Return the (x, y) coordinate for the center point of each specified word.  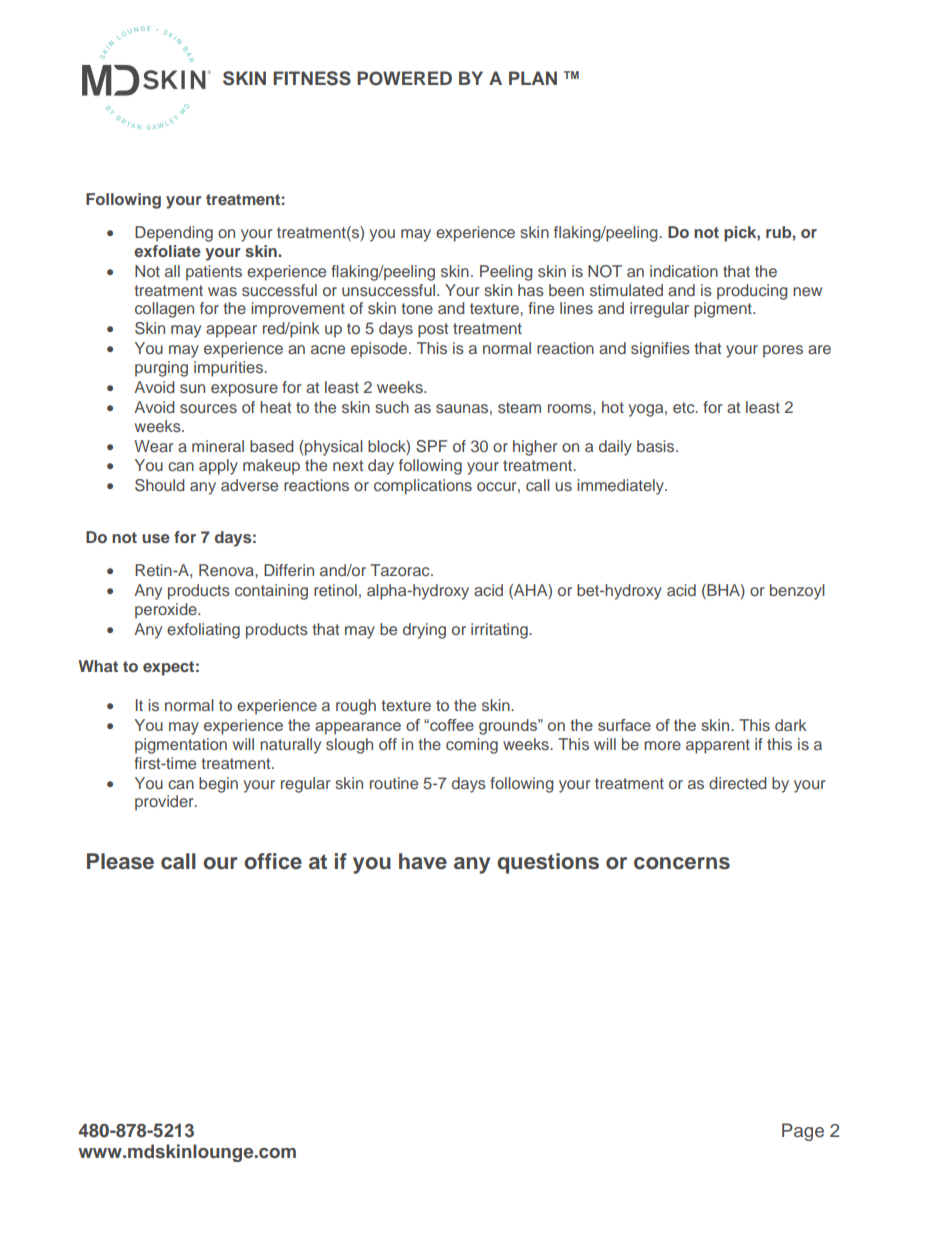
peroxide (167, 611)
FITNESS (312, 78)
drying (424, 631)
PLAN (533, 78)
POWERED (404, 78)
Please (120, 861)
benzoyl (797, 592)
